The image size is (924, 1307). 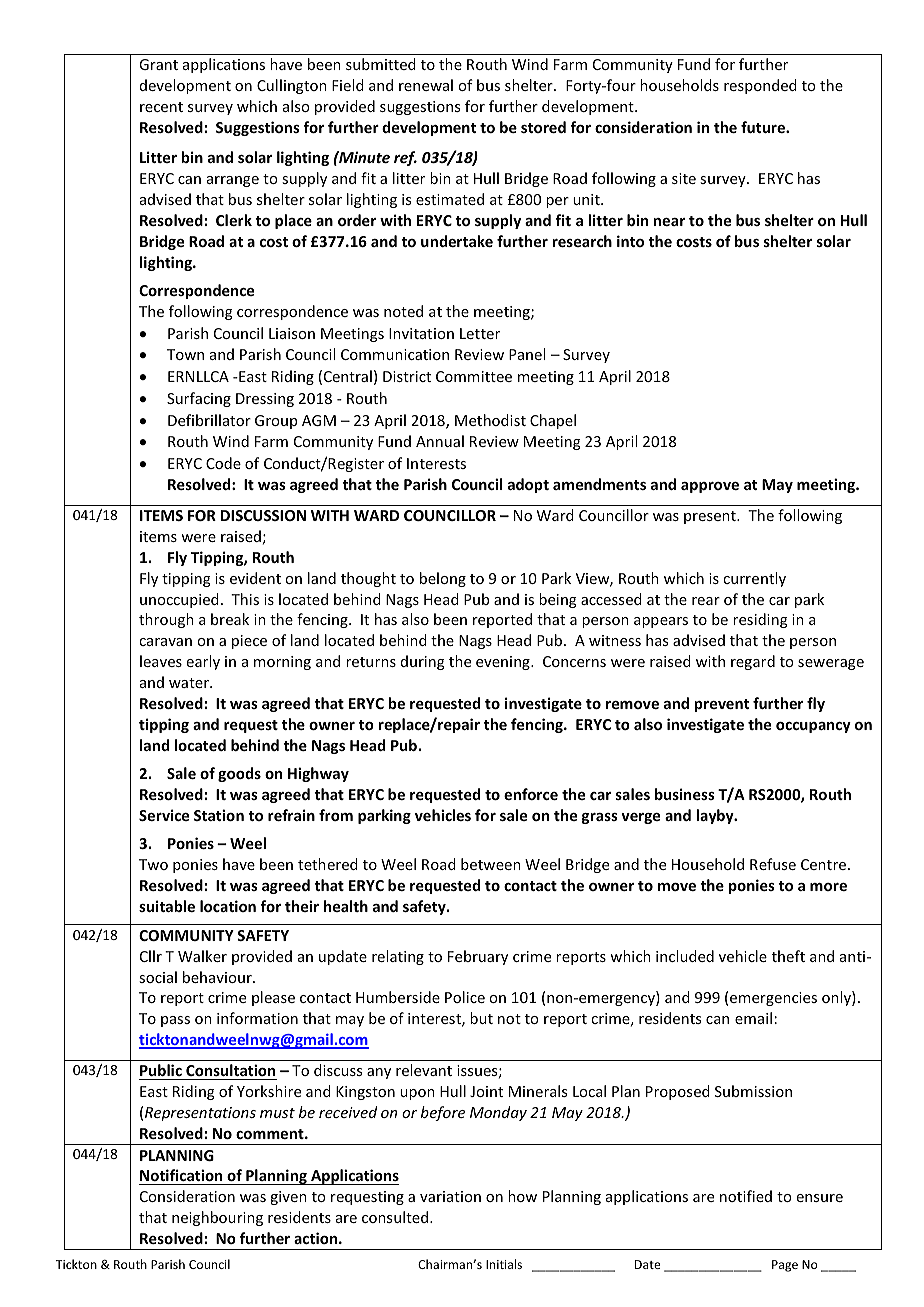 What do you see at coordinates (255, 578) in the screenshot?
I see `evident` at bounding box center [255, 578].
